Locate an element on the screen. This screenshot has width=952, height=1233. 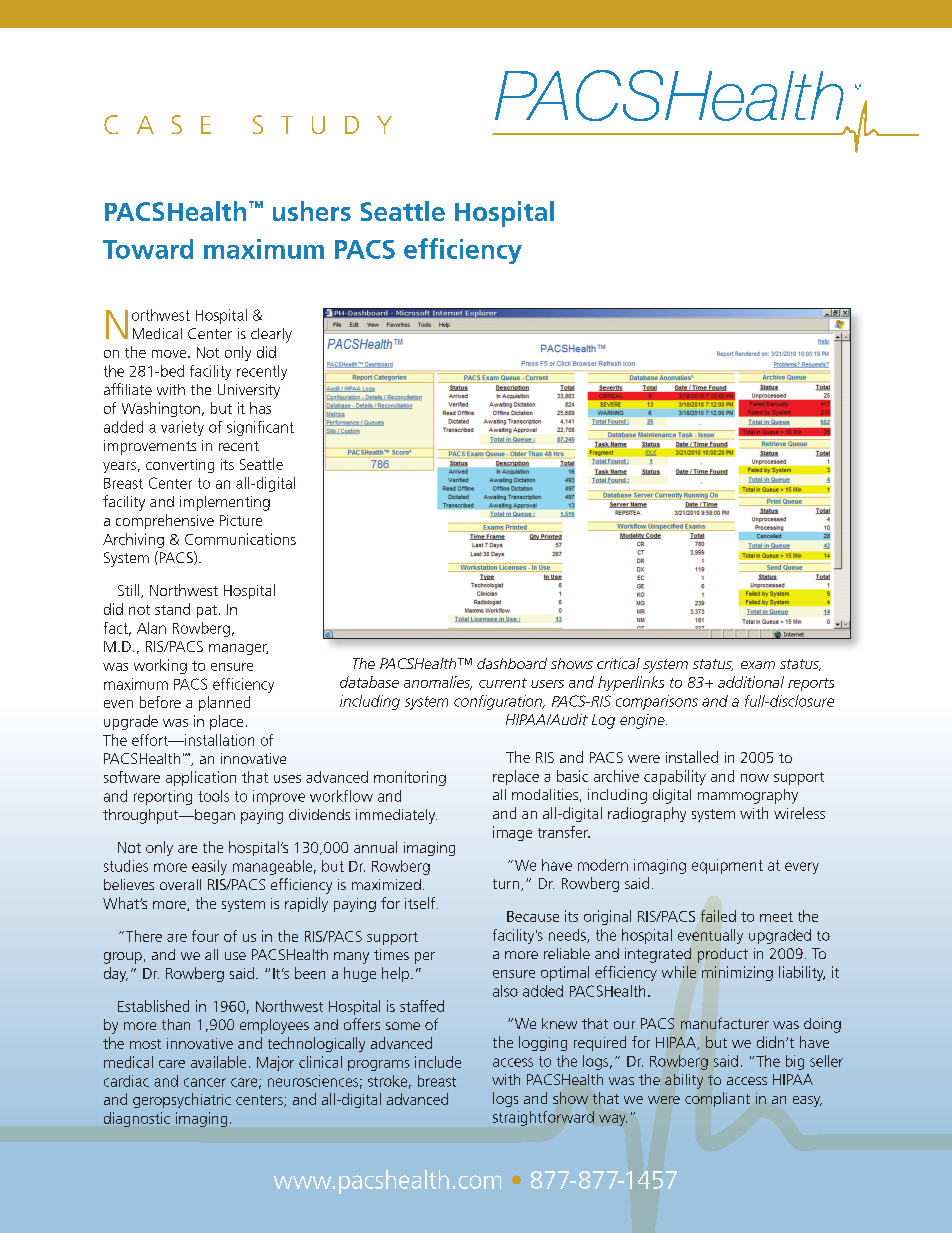
planned is located at coordinates (224, 703).
